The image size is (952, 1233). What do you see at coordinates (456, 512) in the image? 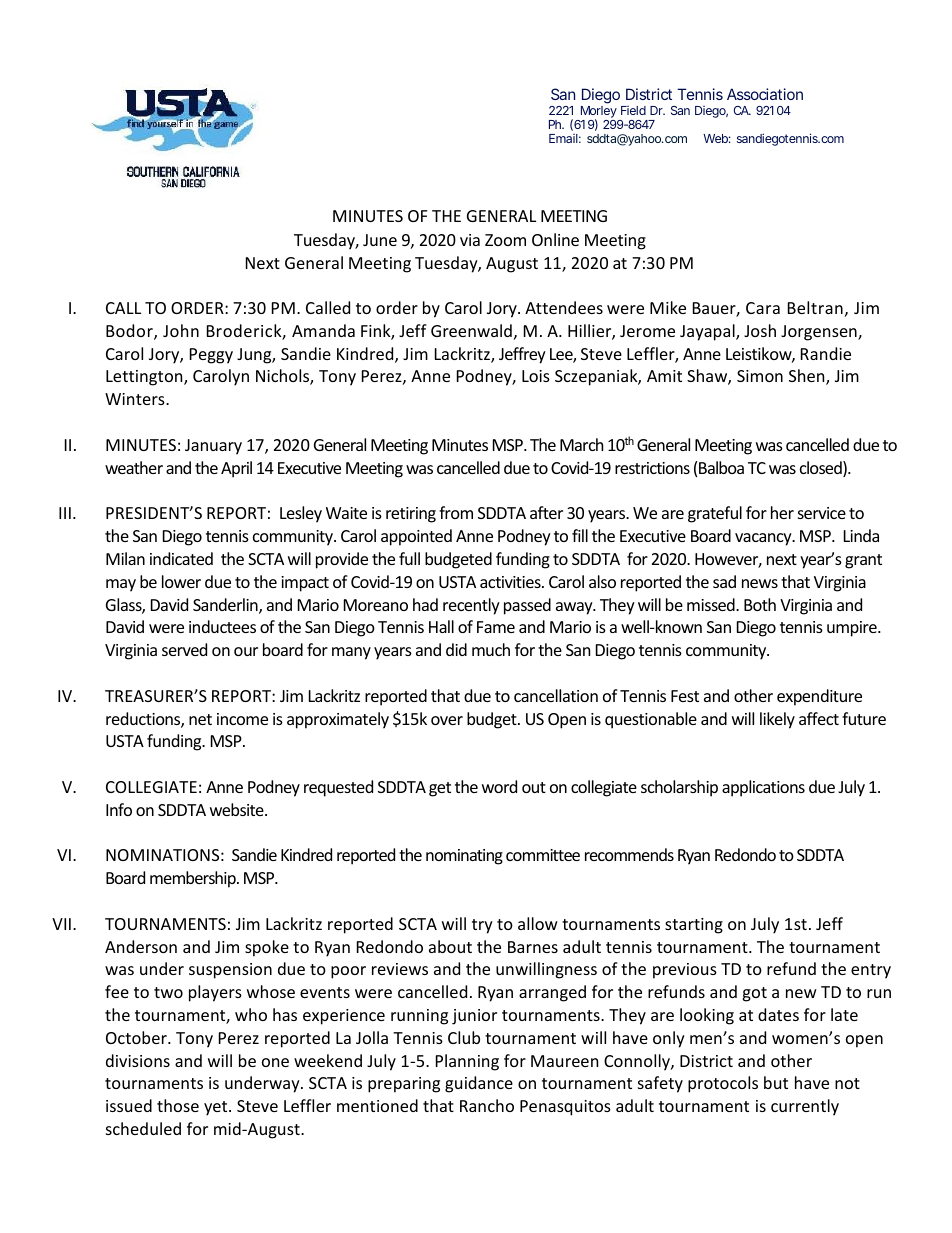
I see `from` at bounding box center [456, 512].
